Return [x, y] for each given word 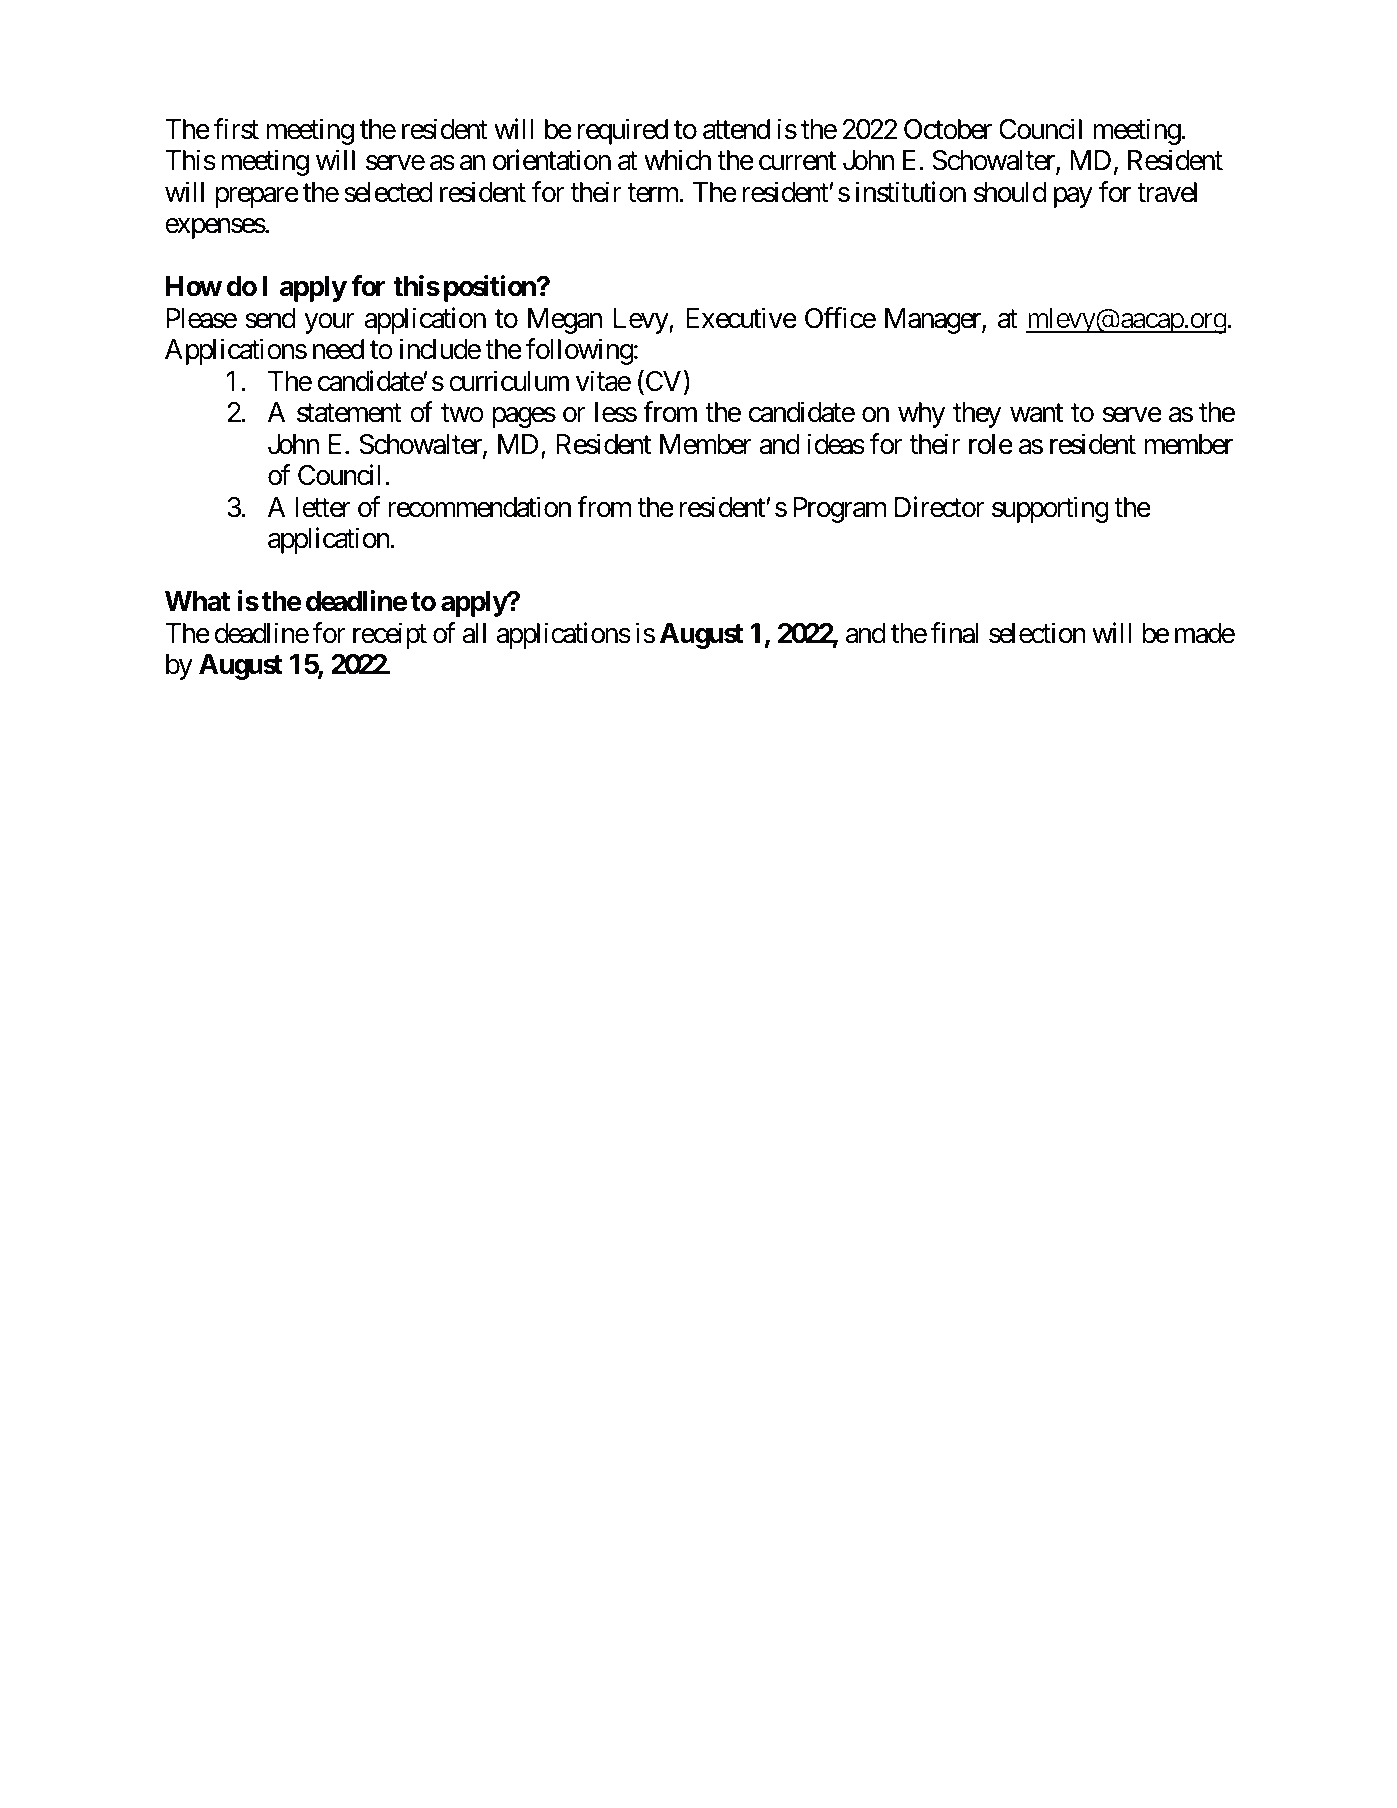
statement [349, 413]
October [948, 129]
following [579, 352]
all [474, 633]
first [236, 129]
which [677, 160]
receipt [390, 635]
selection [1037, 633]
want [1036, 413]
